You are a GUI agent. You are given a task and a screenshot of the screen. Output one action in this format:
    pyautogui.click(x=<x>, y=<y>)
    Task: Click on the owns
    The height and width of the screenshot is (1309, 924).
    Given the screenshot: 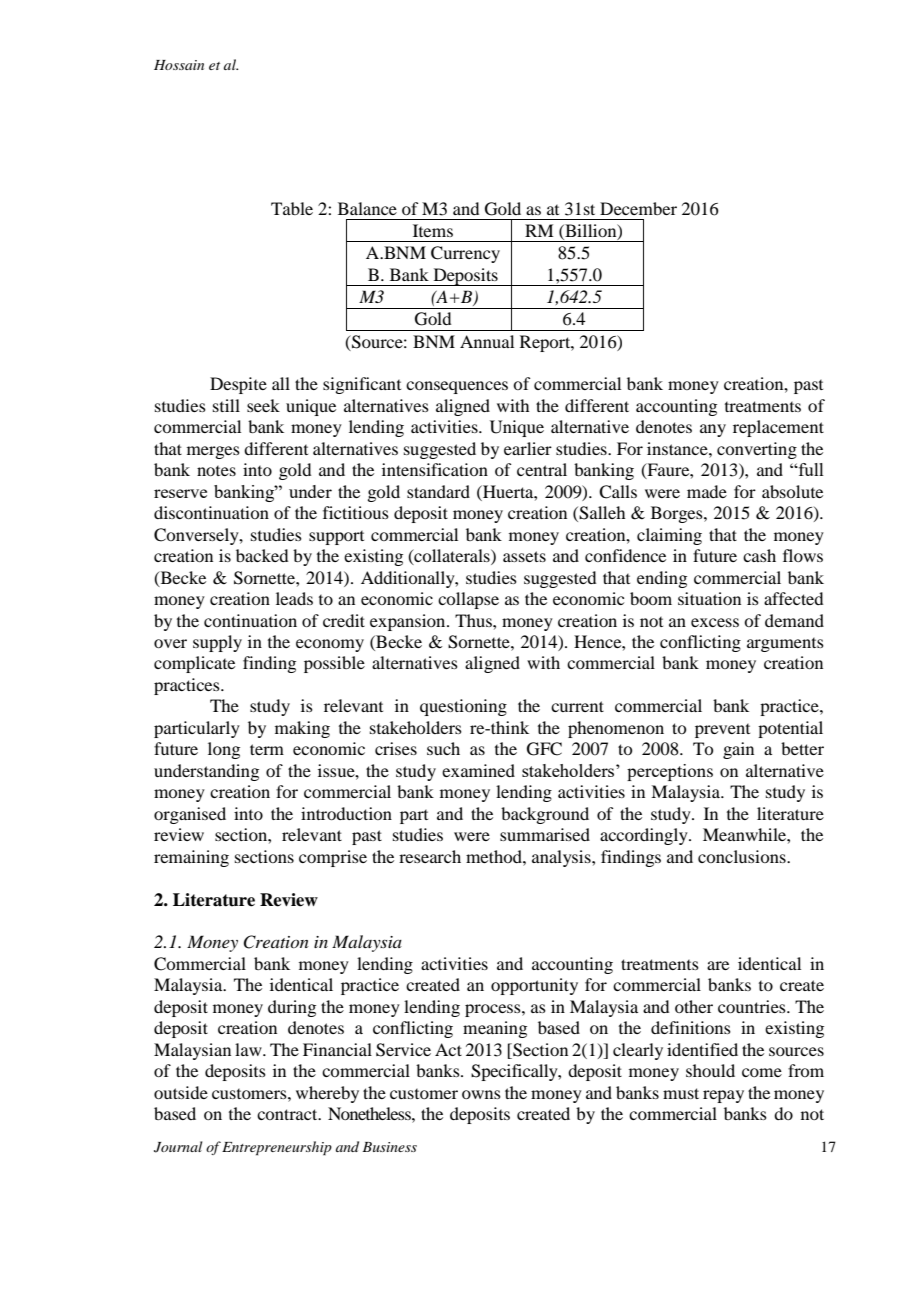 What is the action you would take?
    pyautogui.click(x=481, y=1094)
